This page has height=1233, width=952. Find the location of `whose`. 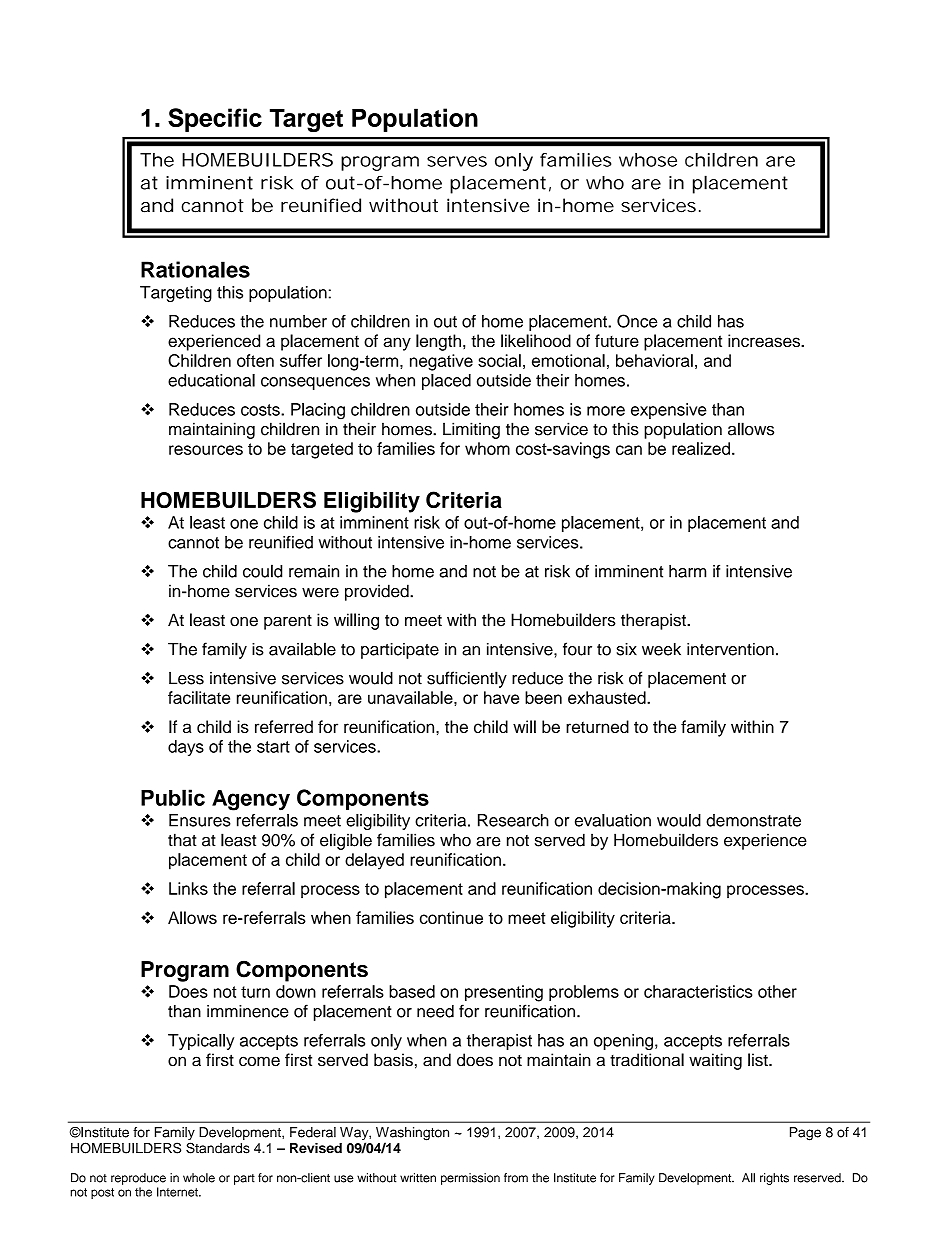

whose is located at coordinates (648, 160).
